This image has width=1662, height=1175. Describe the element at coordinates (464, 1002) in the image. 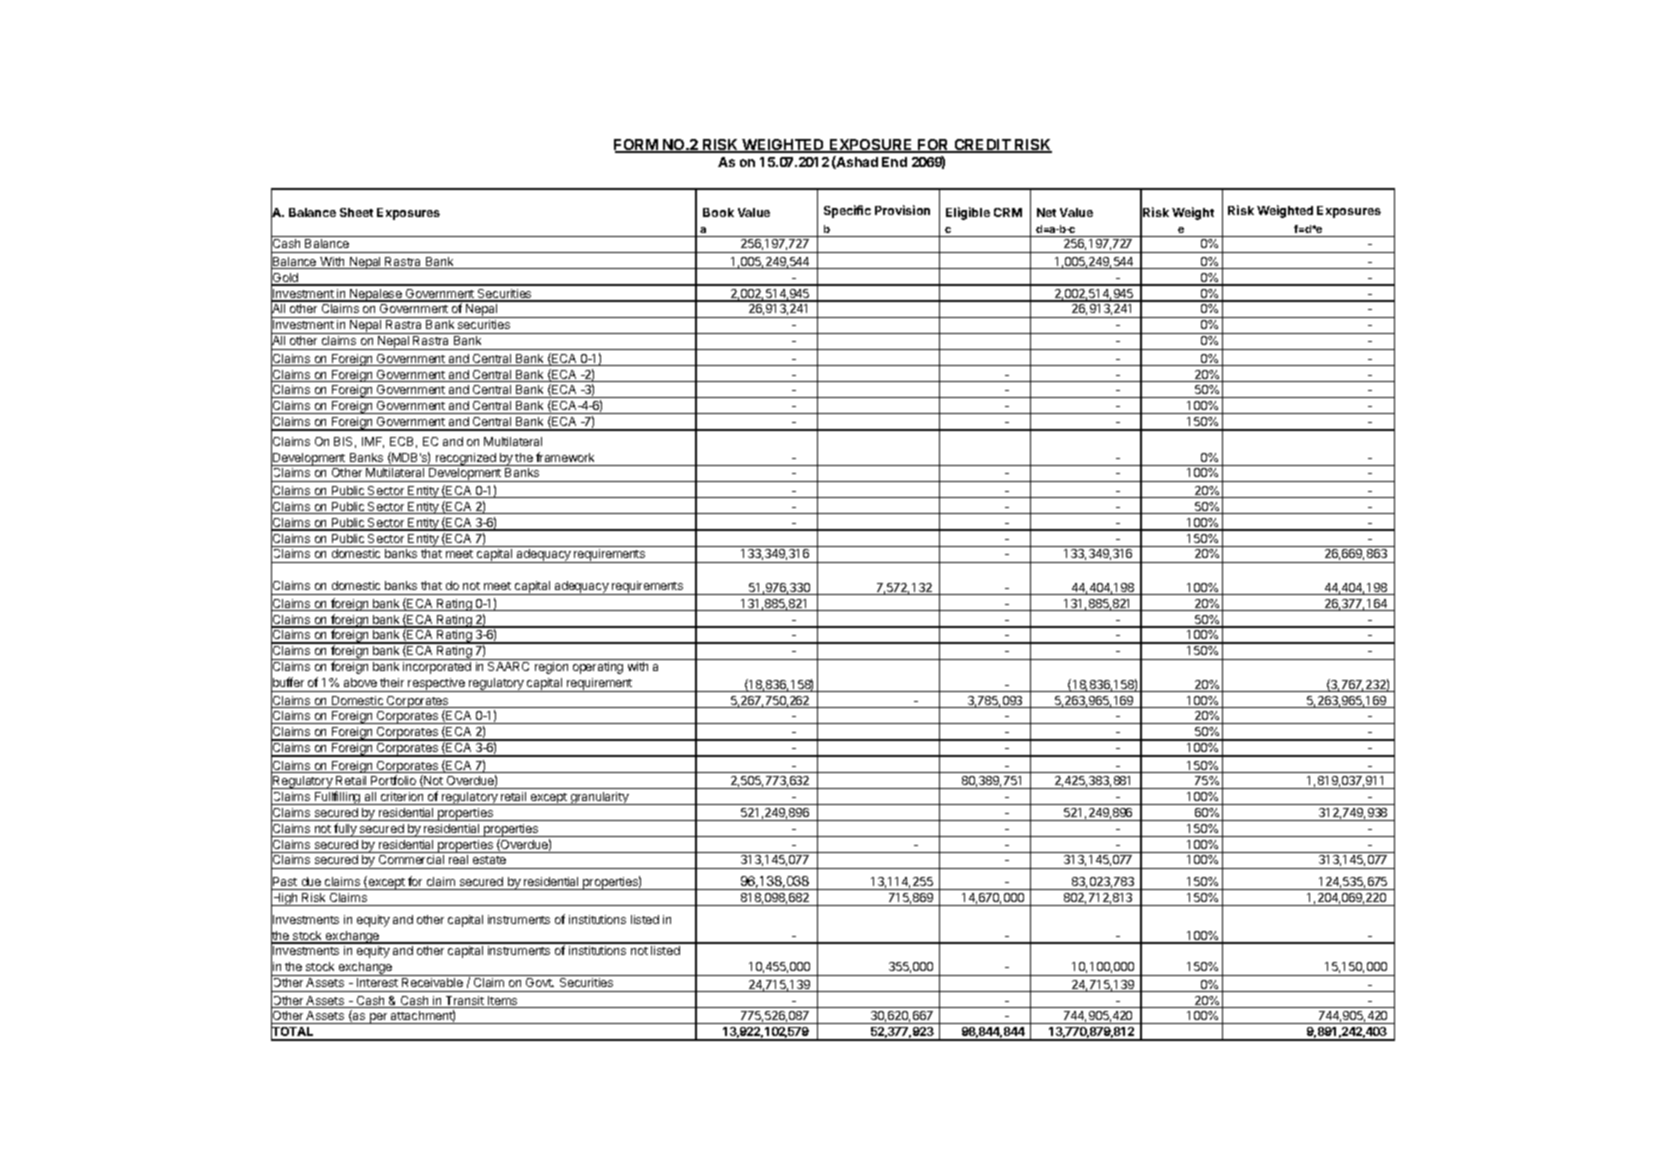

I see `Transit` at that location.
